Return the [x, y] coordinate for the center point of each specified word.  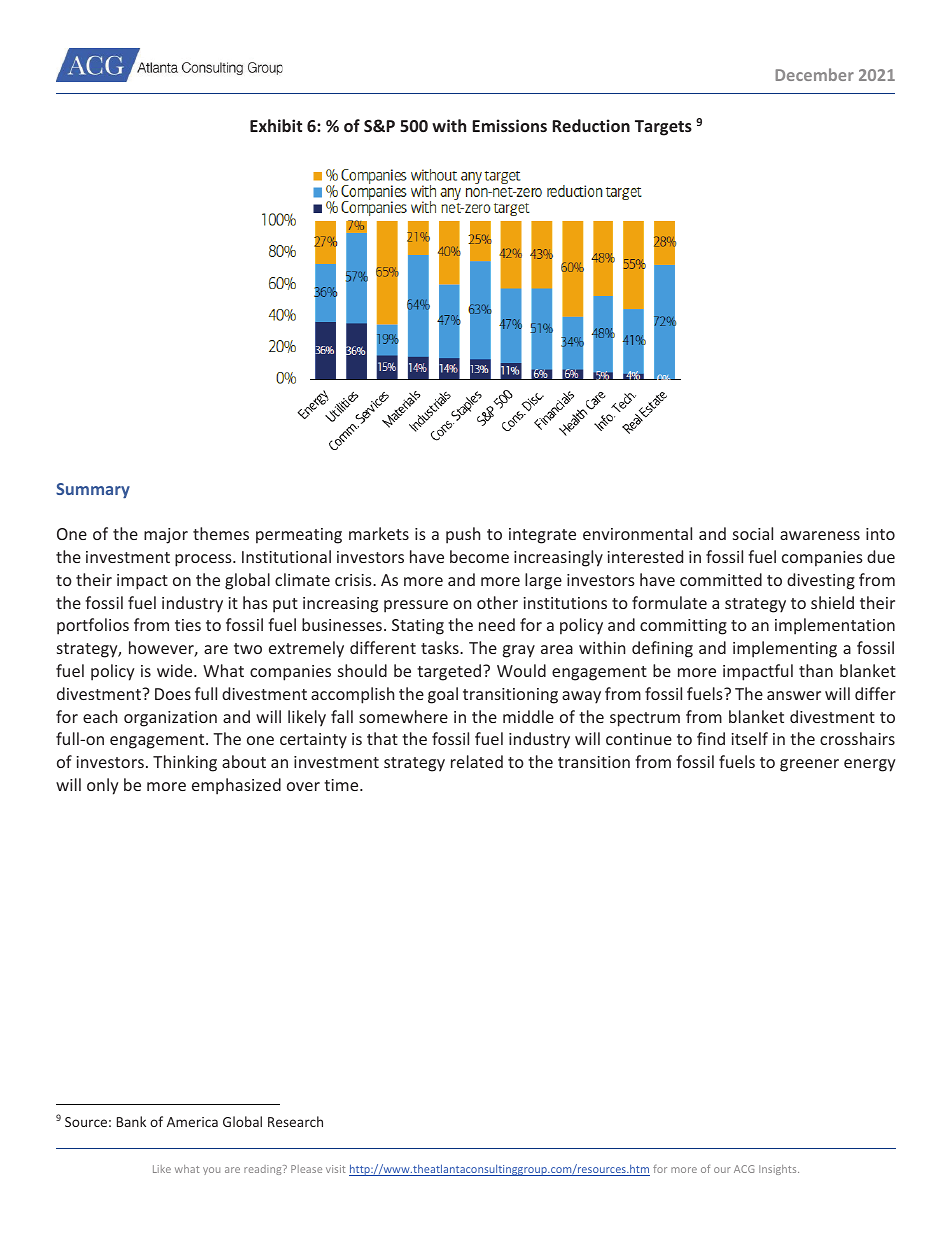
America [192, 1122]
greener [809, 765]
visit [335, 1169]
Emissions [510, 125]
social [753, 533]
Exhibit [276, 125]
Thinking [185, 763]
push [463, 535]
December [814, 74]
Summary [93, 490]
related [477, 761]
